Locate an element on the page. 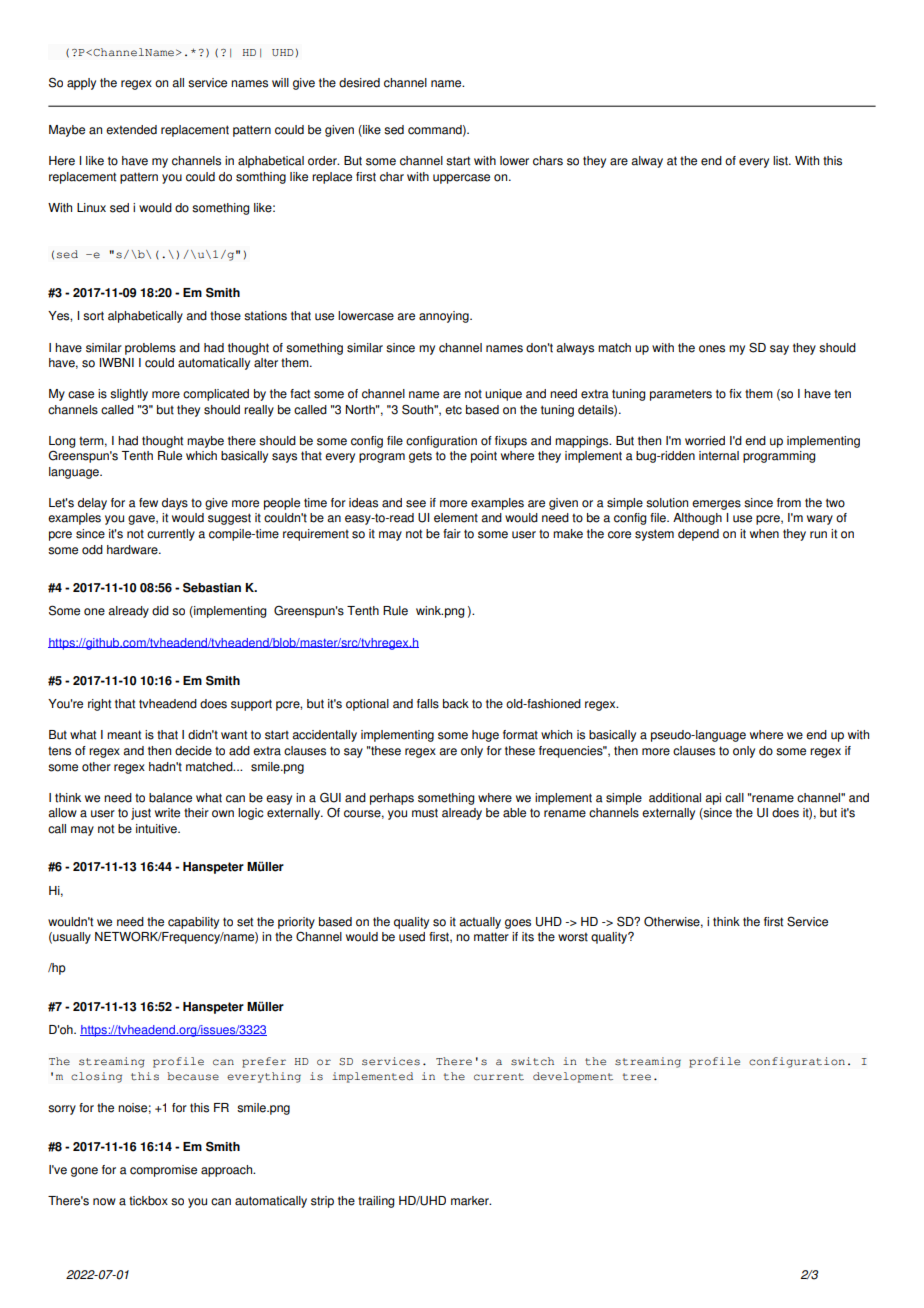 Image resolution: width=924 pixels, height=1308 pixels. depend is located at coordinates (698, 535).
